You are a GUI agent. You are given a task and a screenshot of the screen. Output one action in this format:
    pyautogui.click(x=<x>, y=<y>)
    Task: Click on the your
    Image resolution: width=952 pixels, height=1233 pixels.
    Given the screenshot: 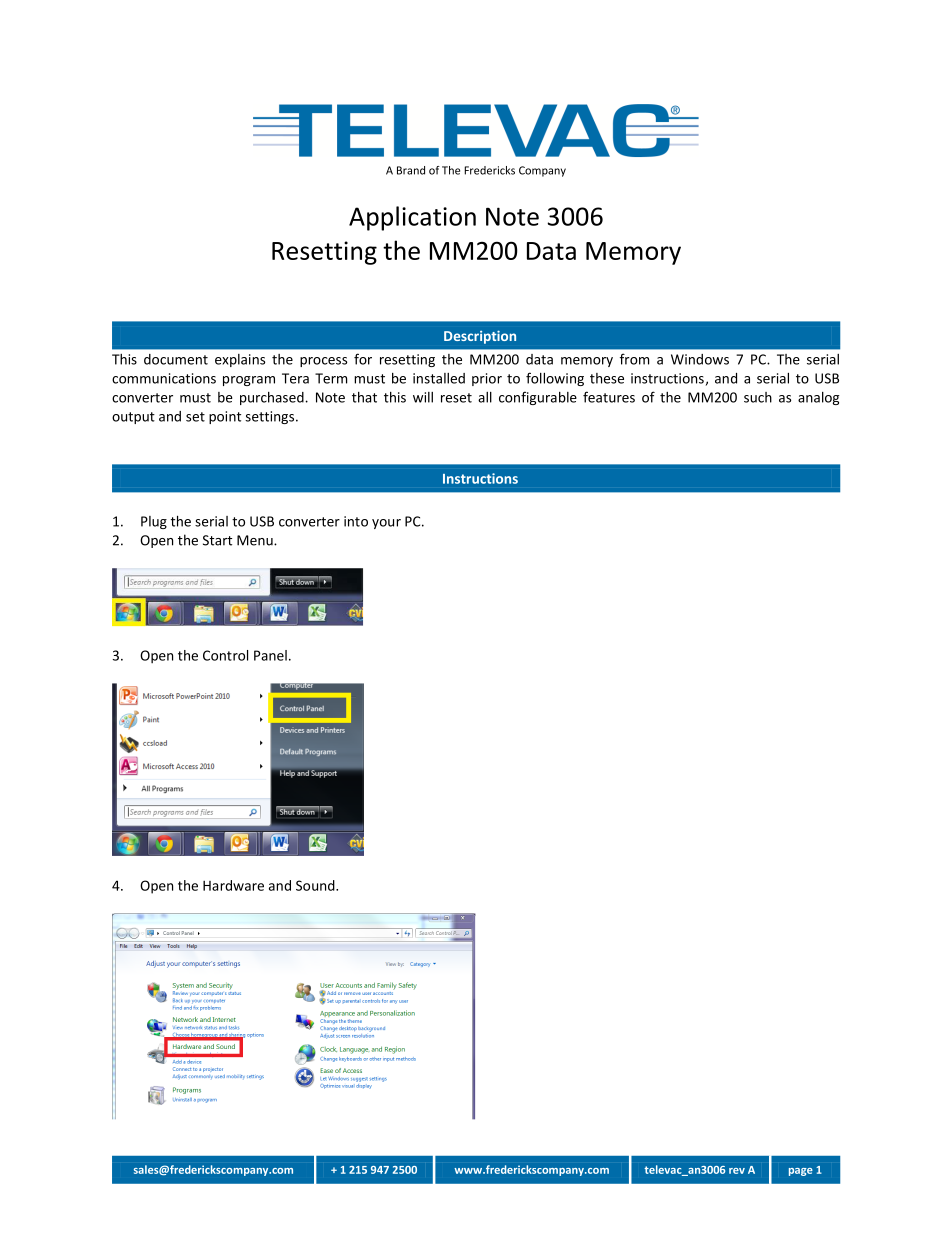 What is the action you would take?
    pyautogui.click(x=386, y=524)
